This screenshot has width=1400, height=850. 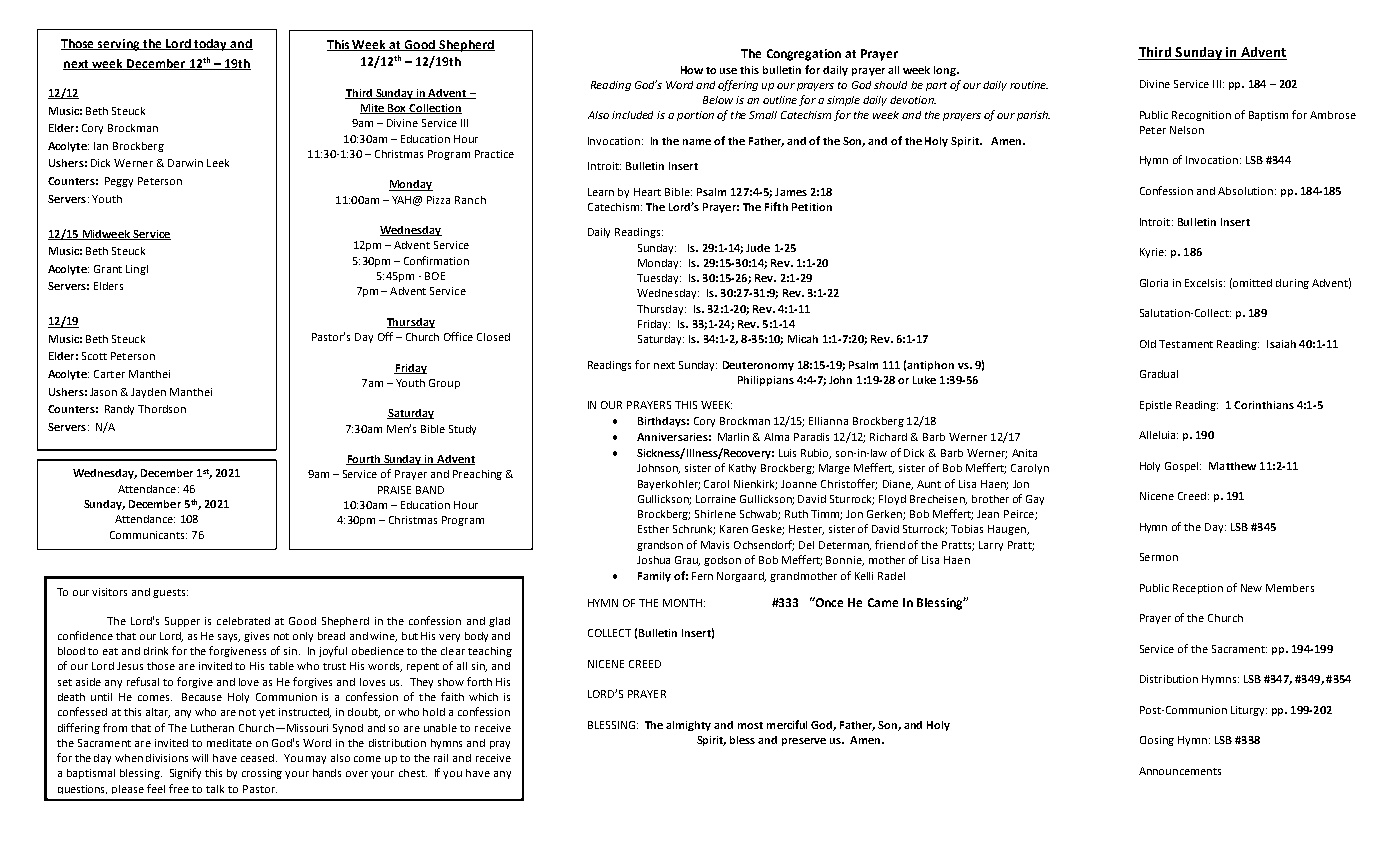 I want to click on Tuesday, so click(x=659, y=279).
